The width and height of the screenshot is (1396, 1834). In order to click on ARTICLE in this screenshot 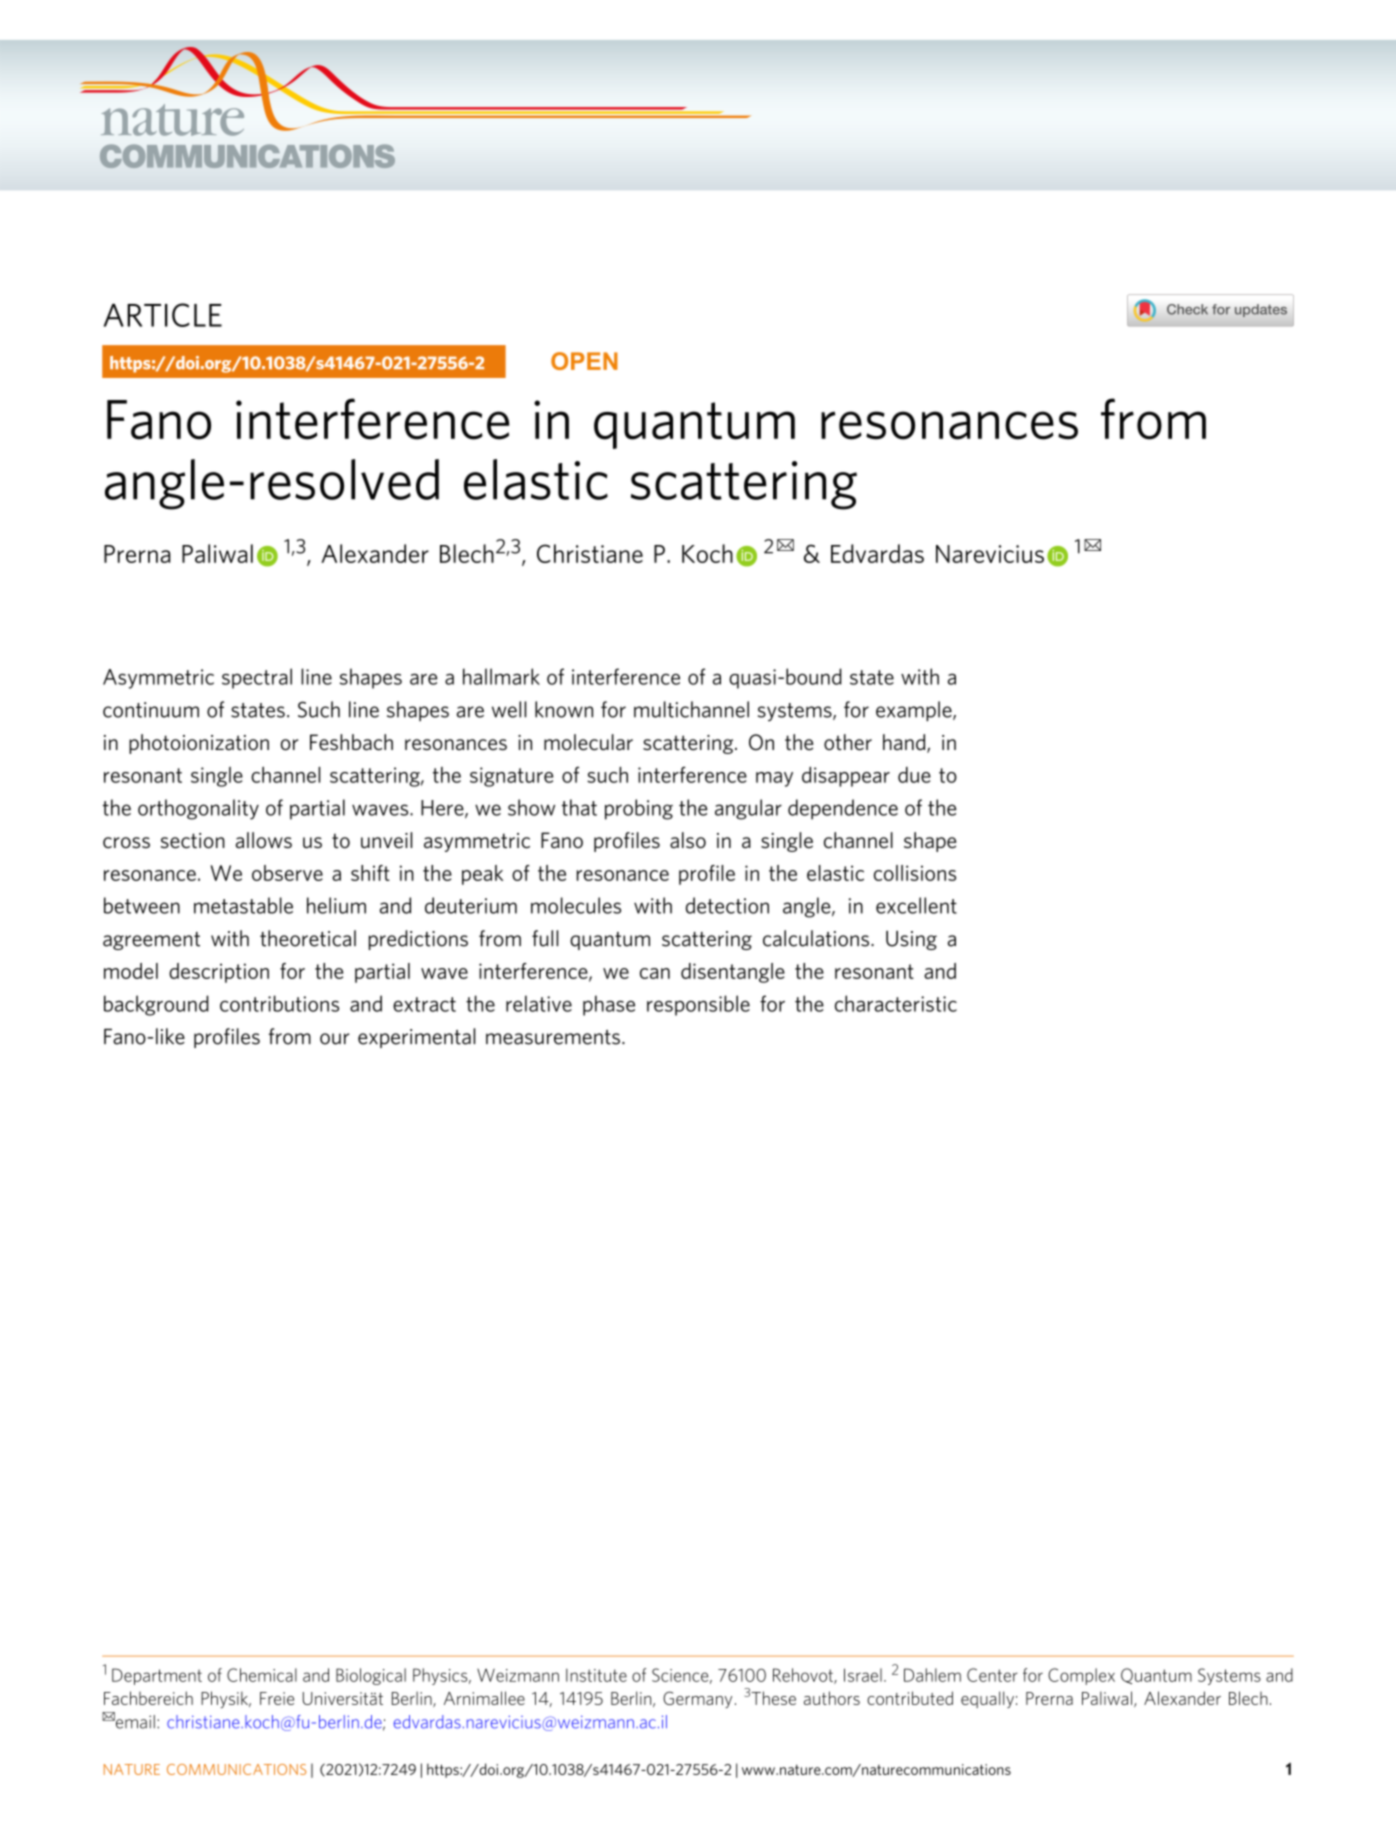, I will do `click(163, 315)`.
